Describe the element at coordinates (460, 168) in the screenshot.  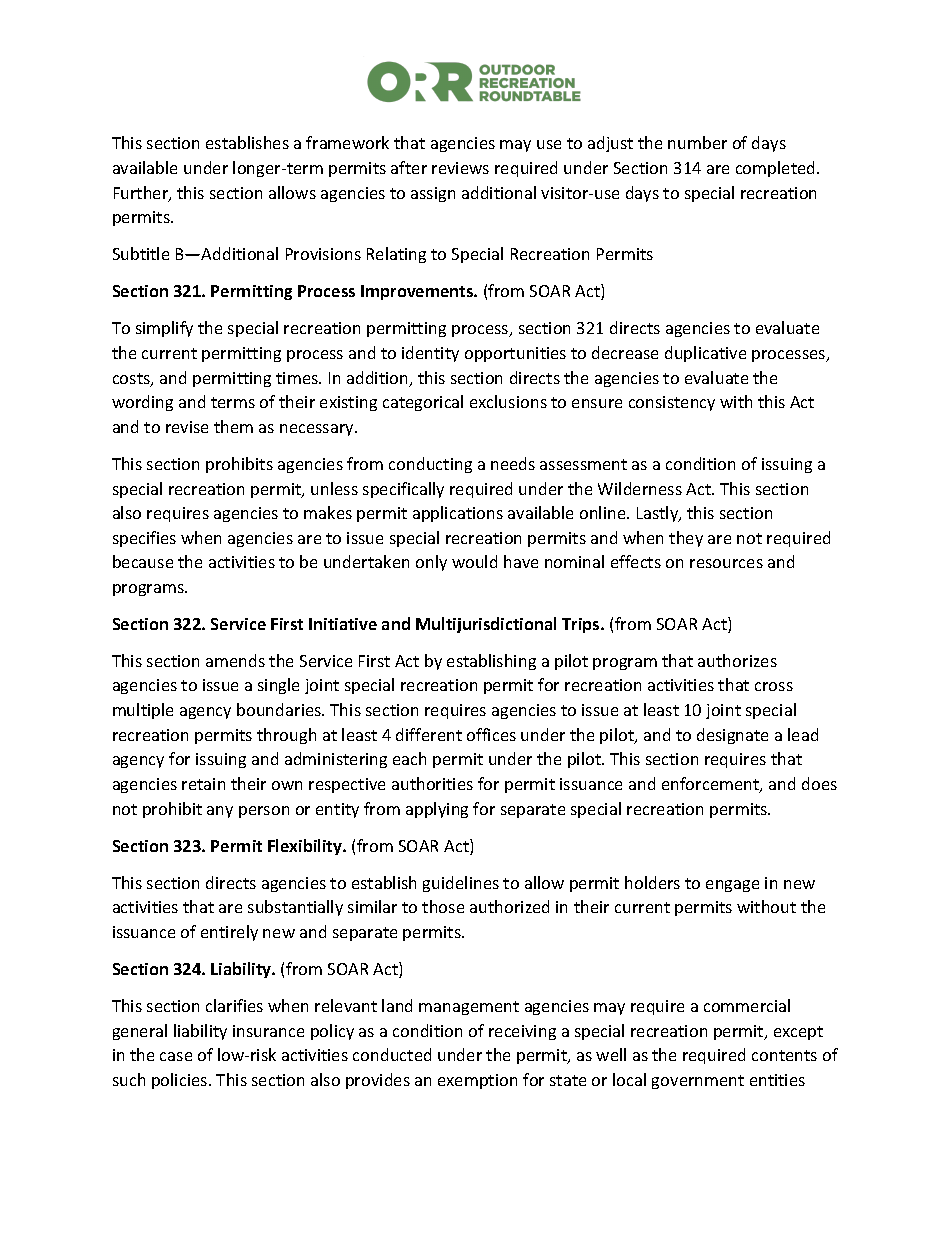
I see `reviews` at that location.
